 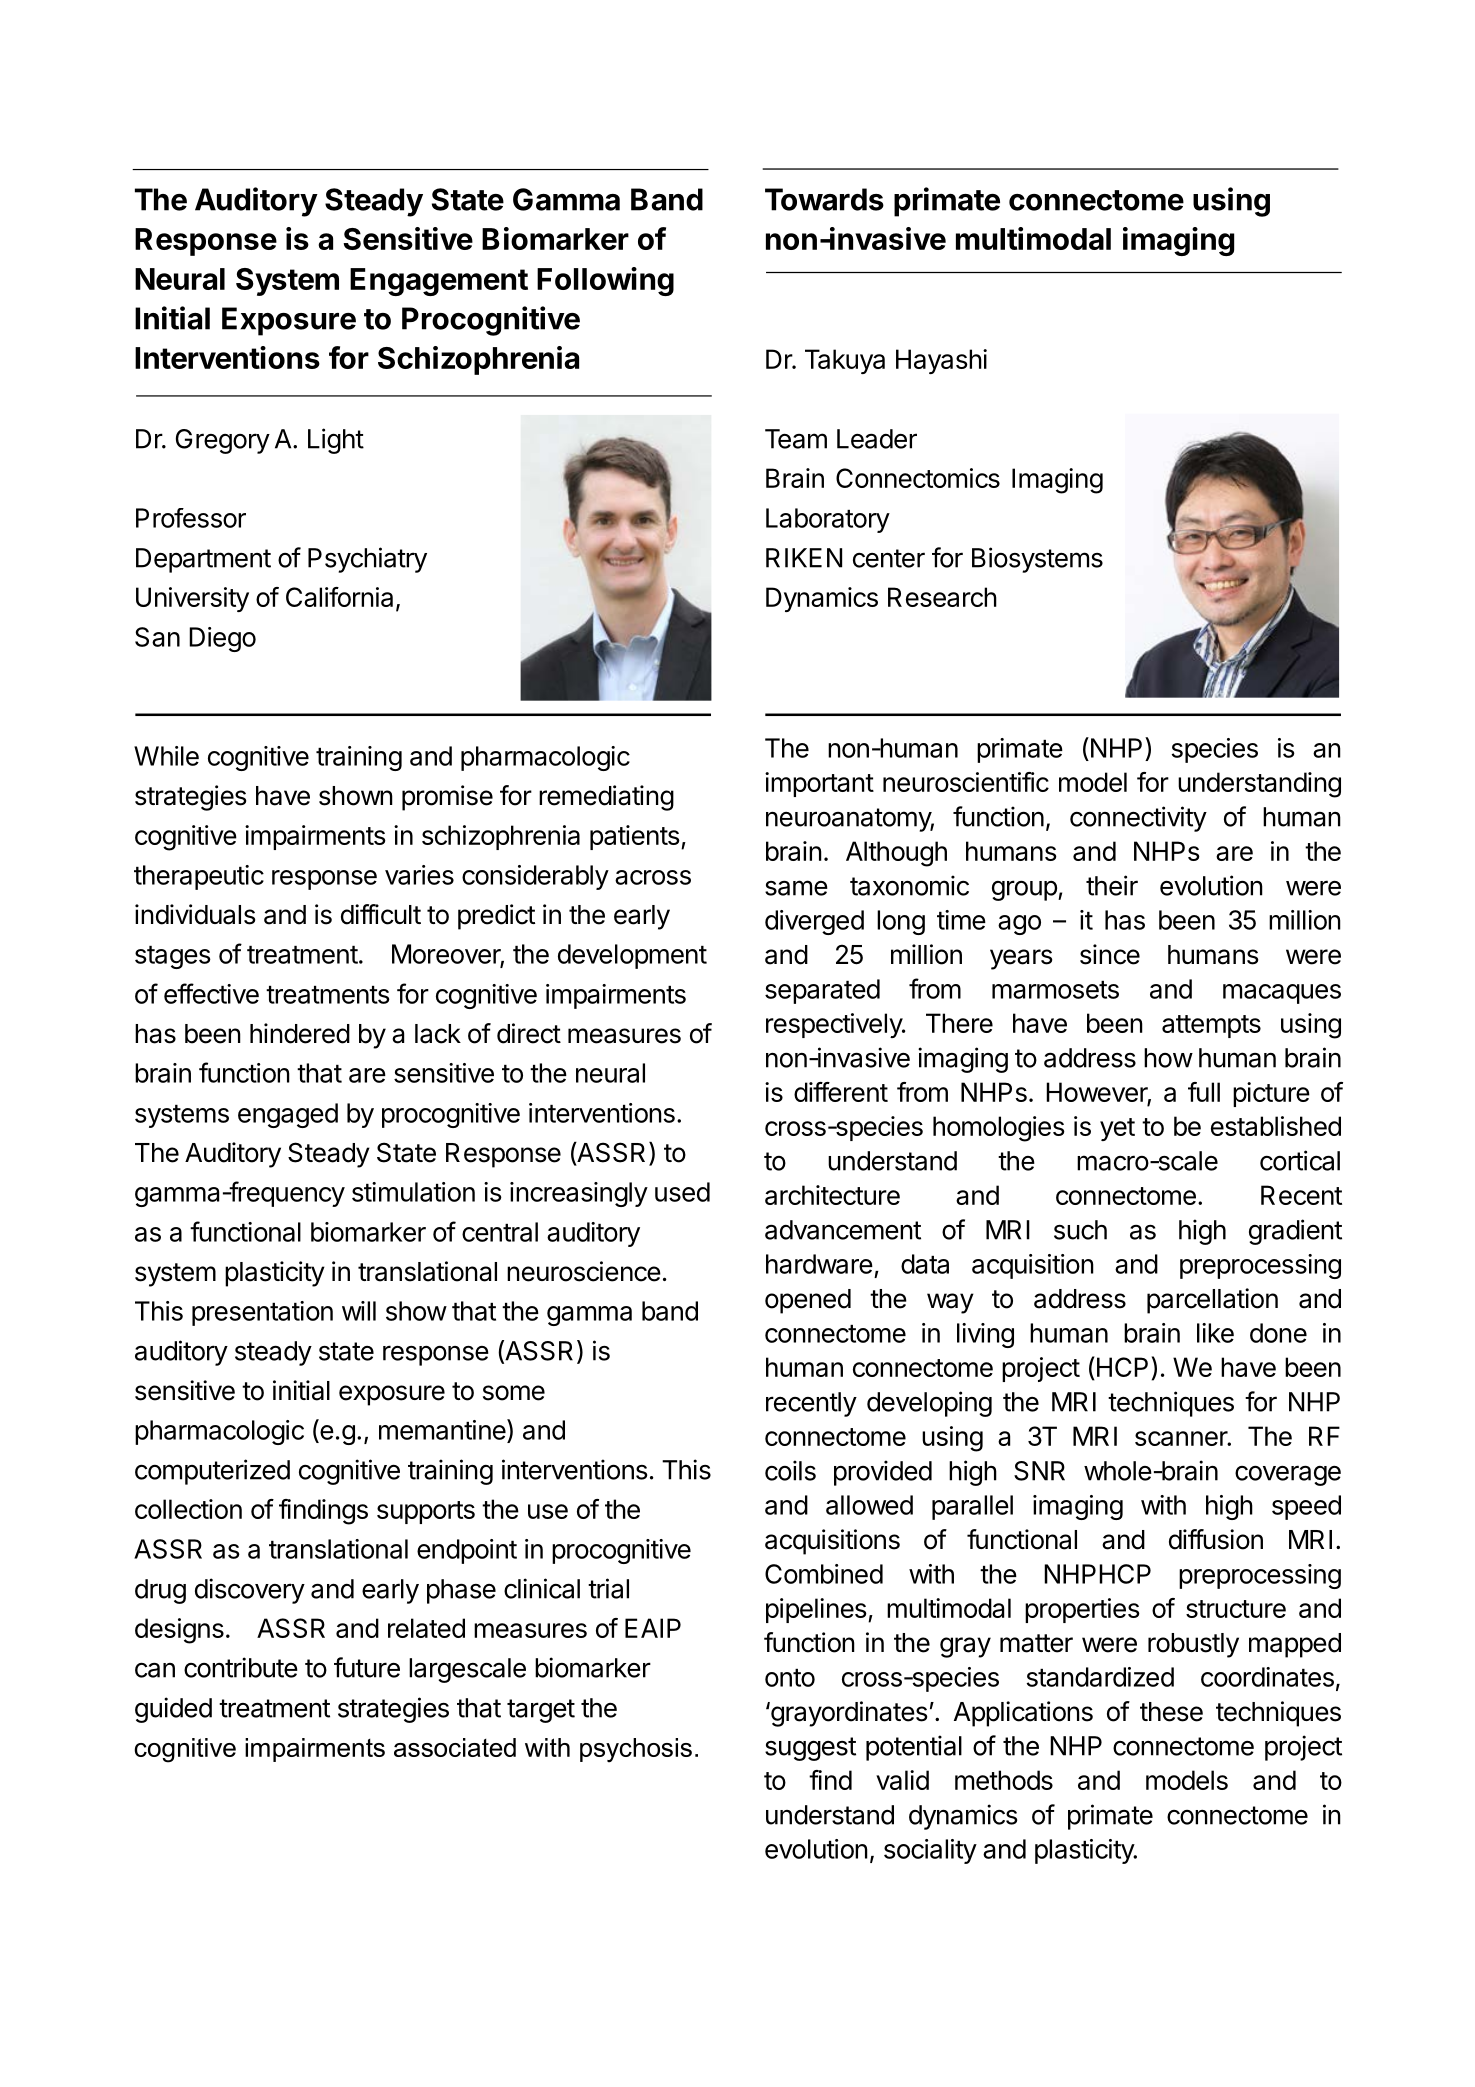 I want to click on Engagement, so click(x=439, y=282).
